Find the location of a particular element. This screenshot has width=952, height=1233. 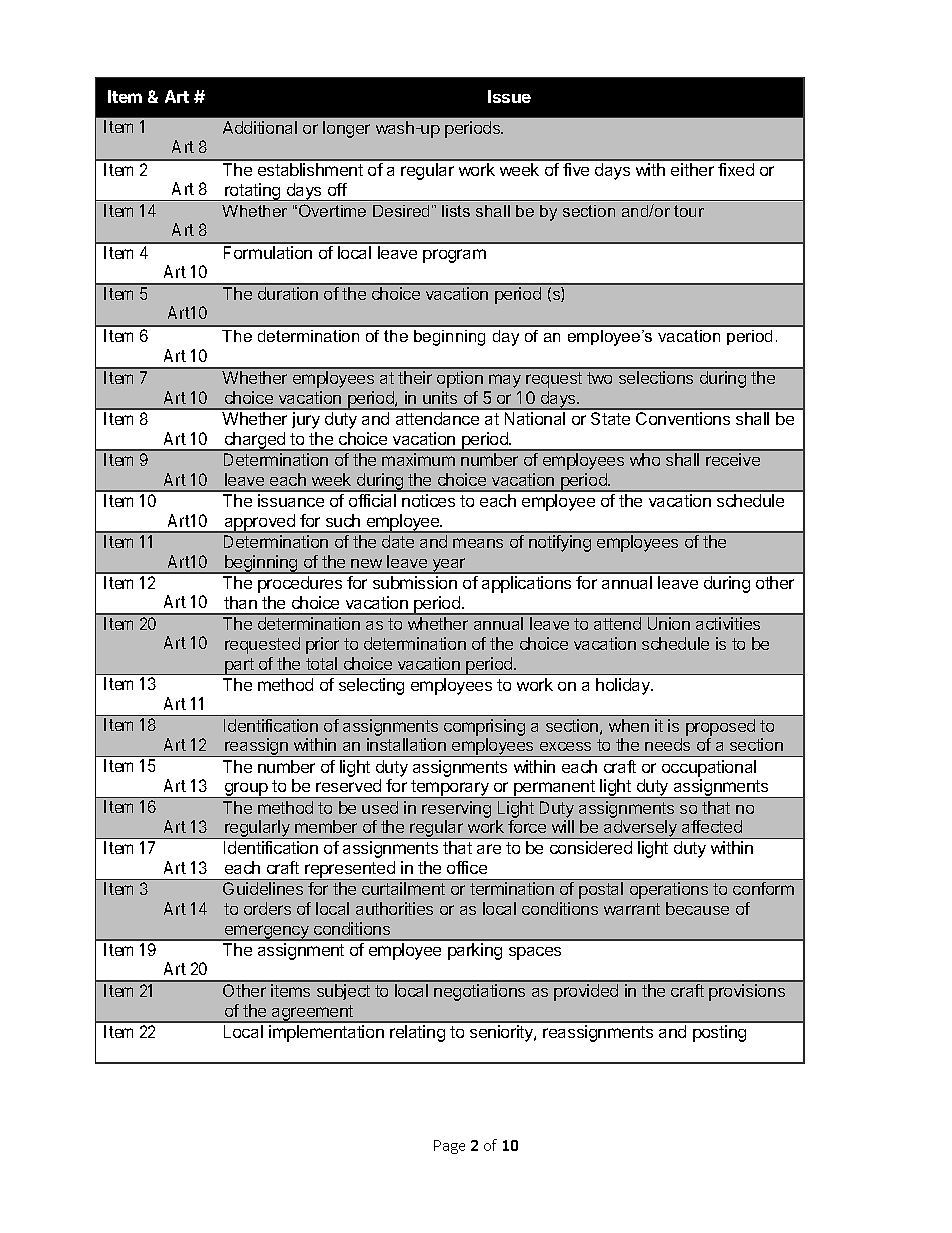

because is located at coordinates (697, 908).
